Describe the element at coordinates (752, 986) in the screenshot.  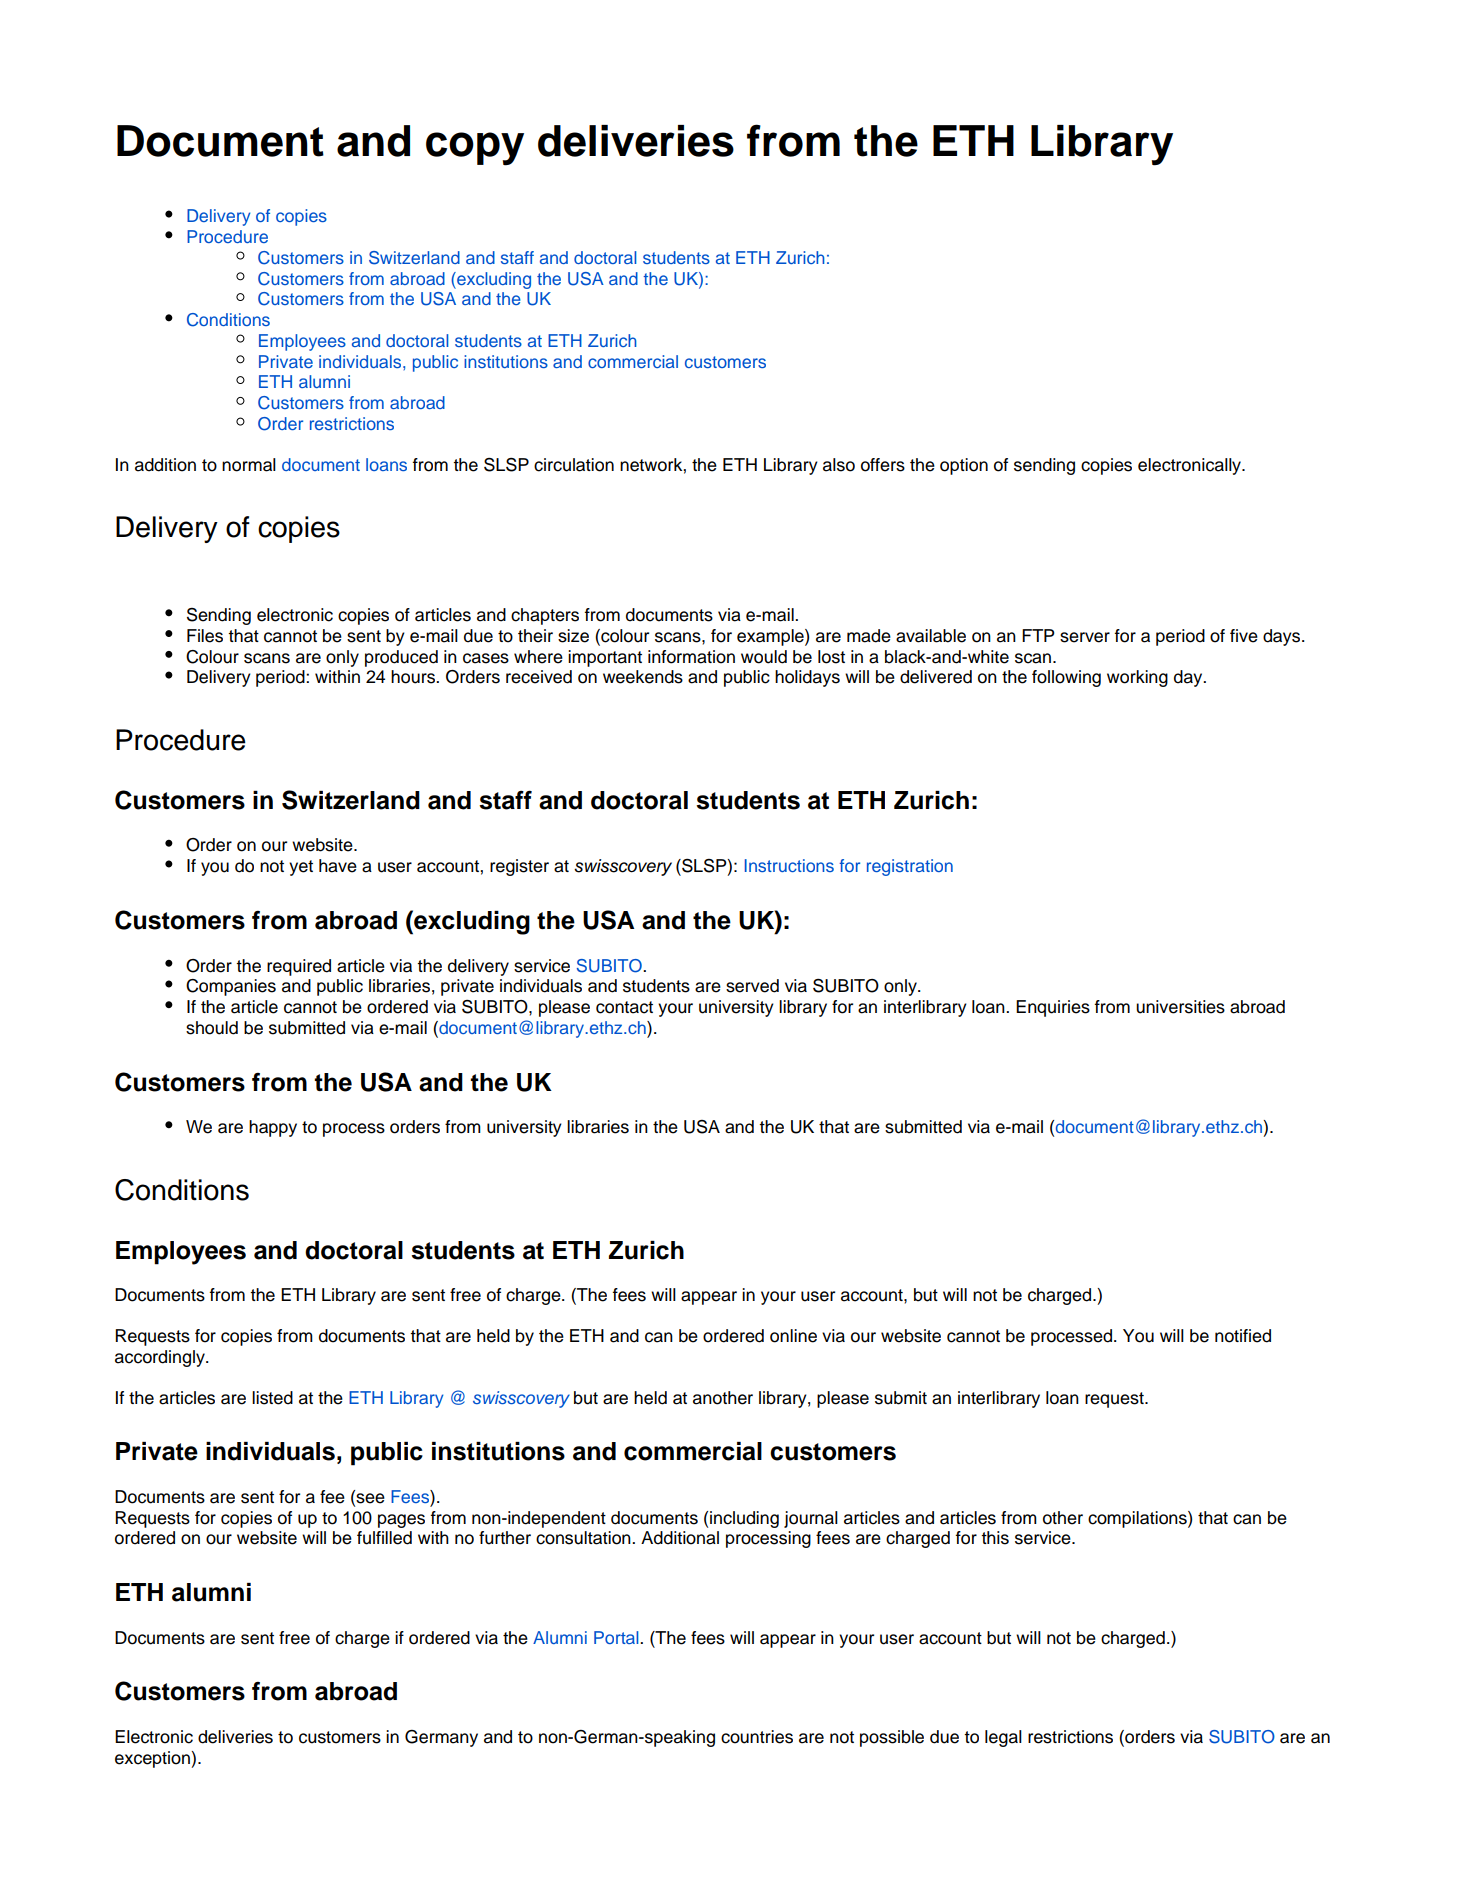
I see `served` at that location.
